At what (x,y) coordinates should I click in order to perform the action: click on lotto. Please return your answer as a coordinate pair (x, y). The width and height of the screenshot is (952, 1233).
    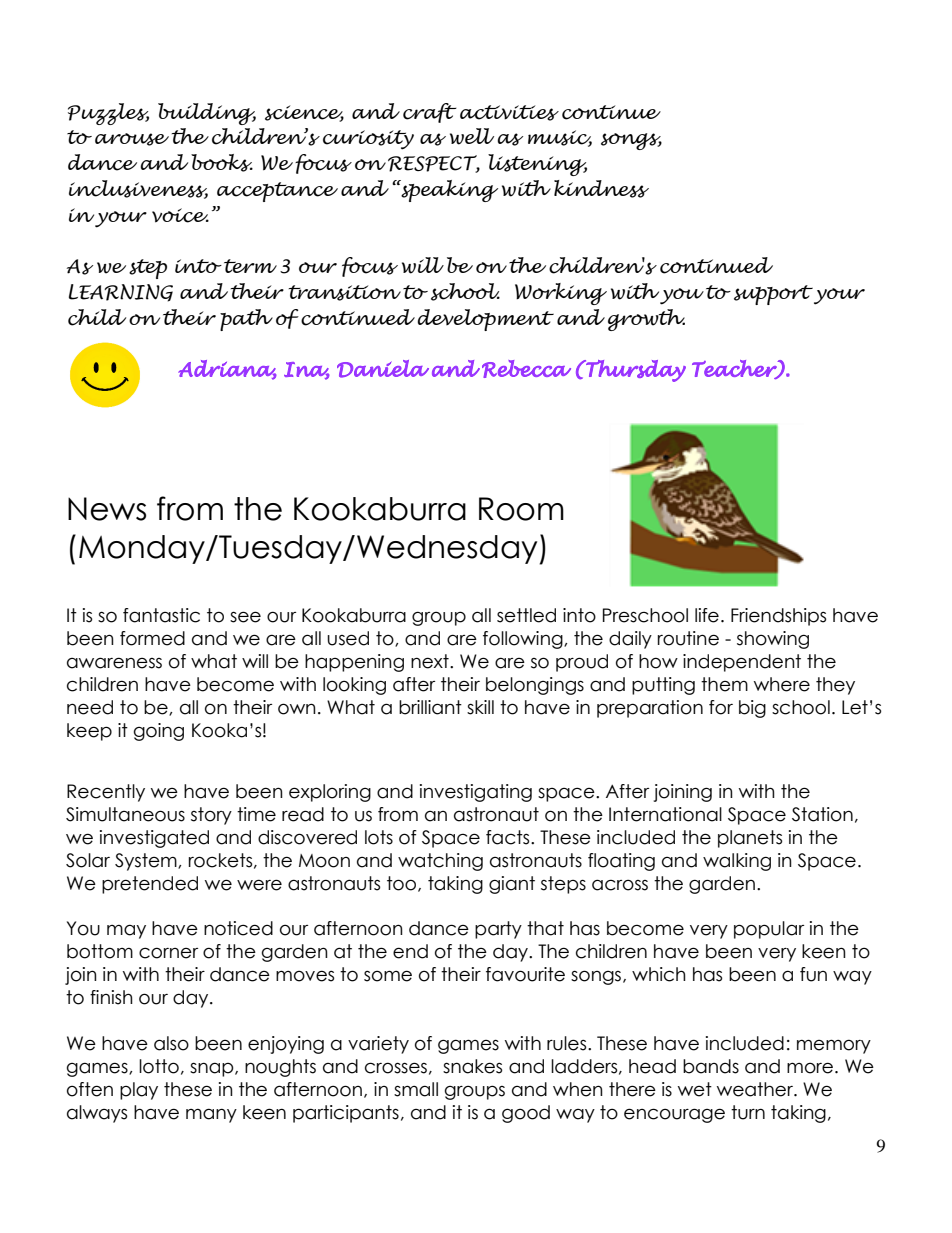
    Looking at the image, I should click on (159, 1066).
